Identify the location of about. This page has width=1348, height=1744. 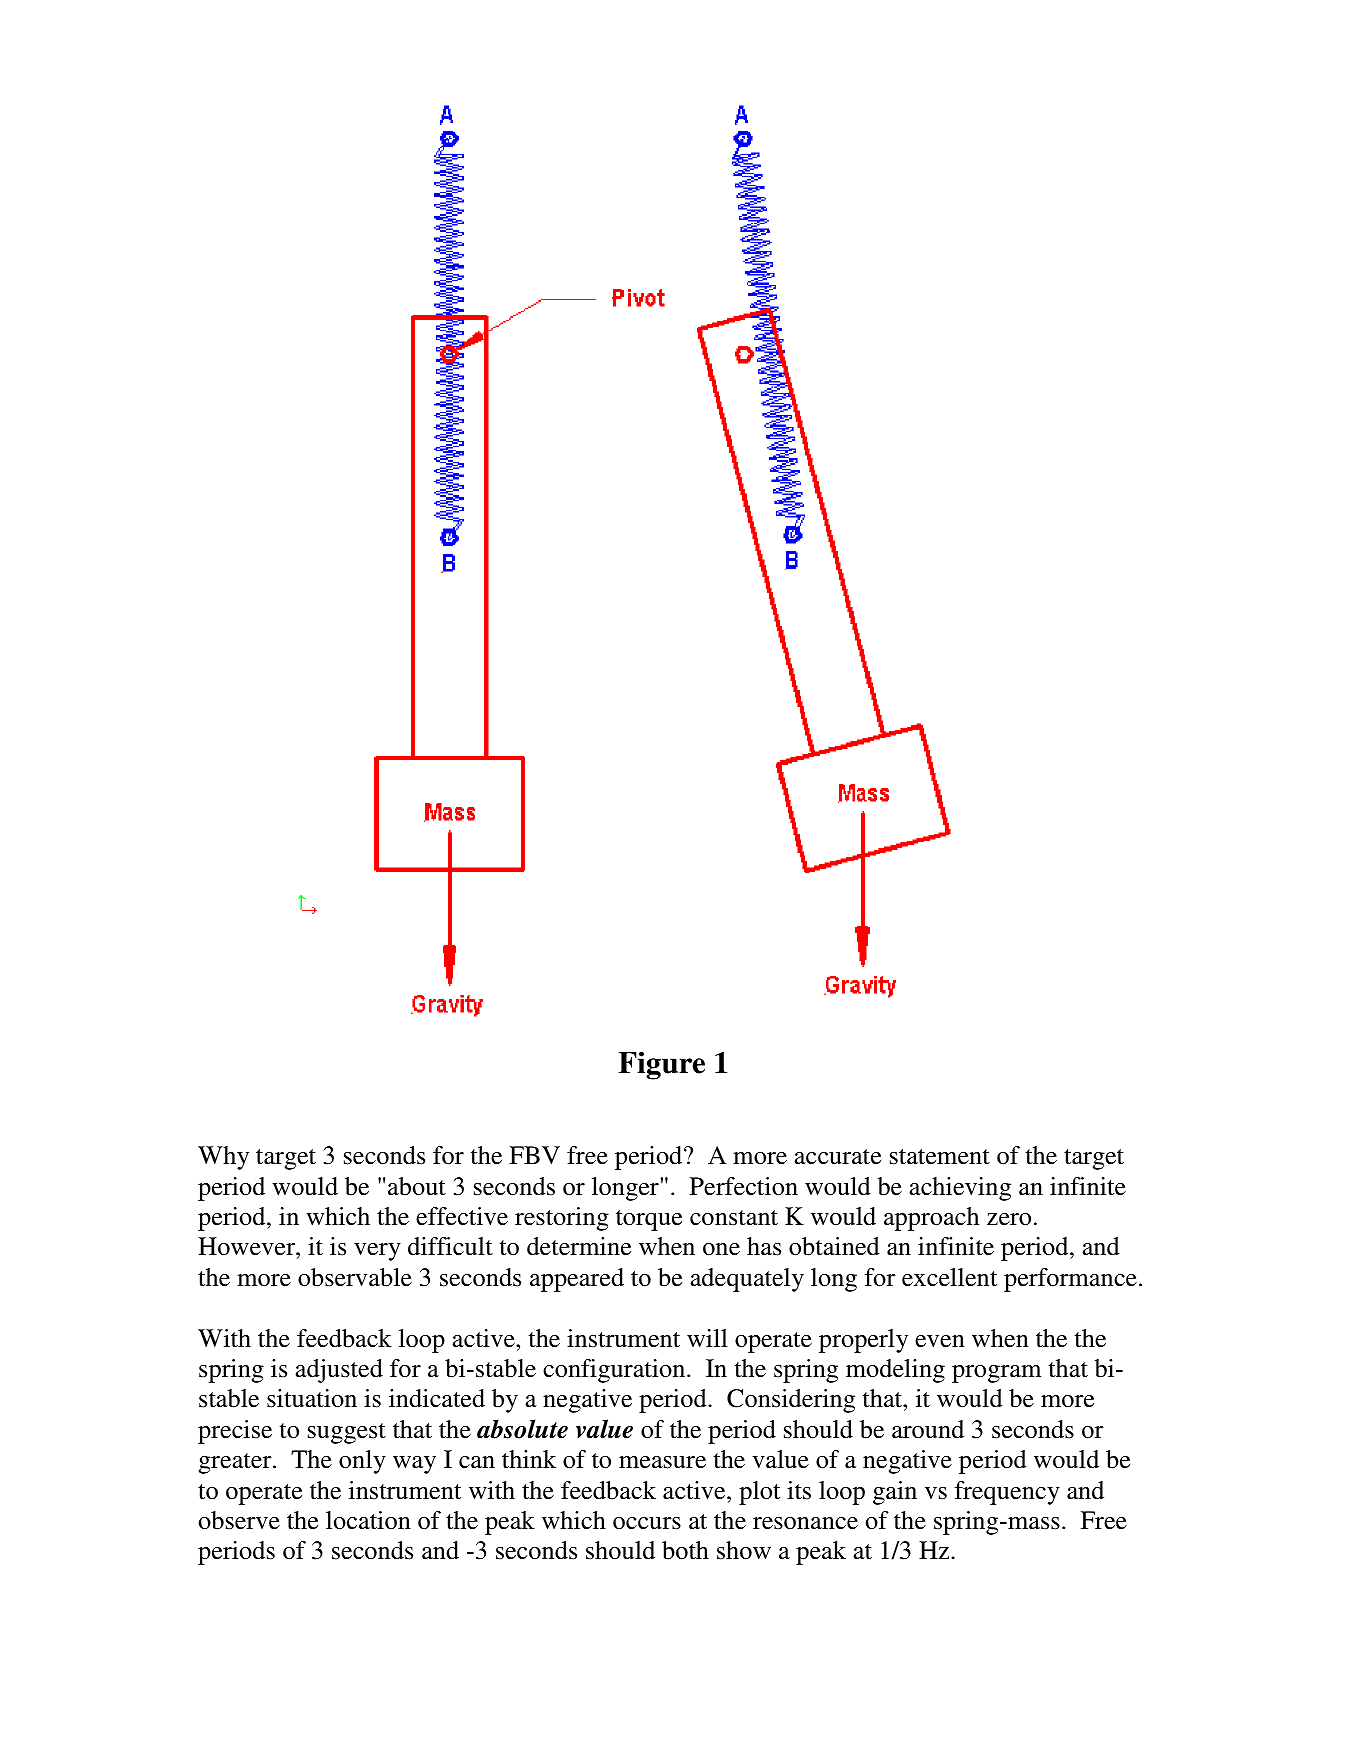
(417, 1186).
